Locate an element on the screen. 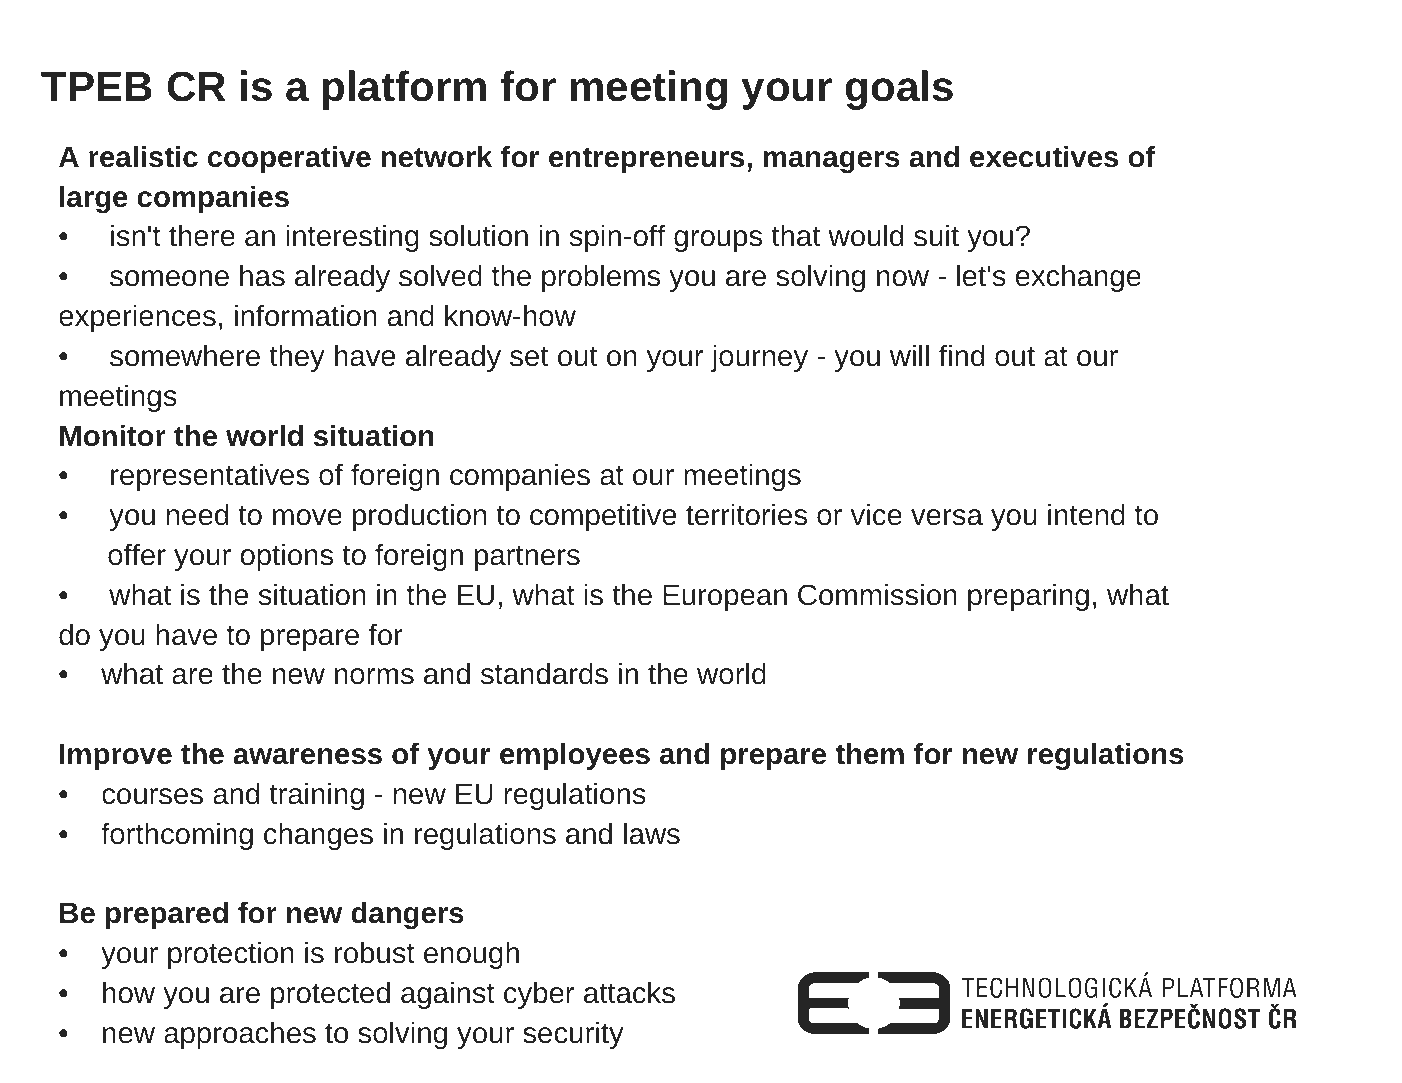 Image resolution: width=1402 pixels, height=1083 pixels. preparing is located at coordinates (1028, 597).
